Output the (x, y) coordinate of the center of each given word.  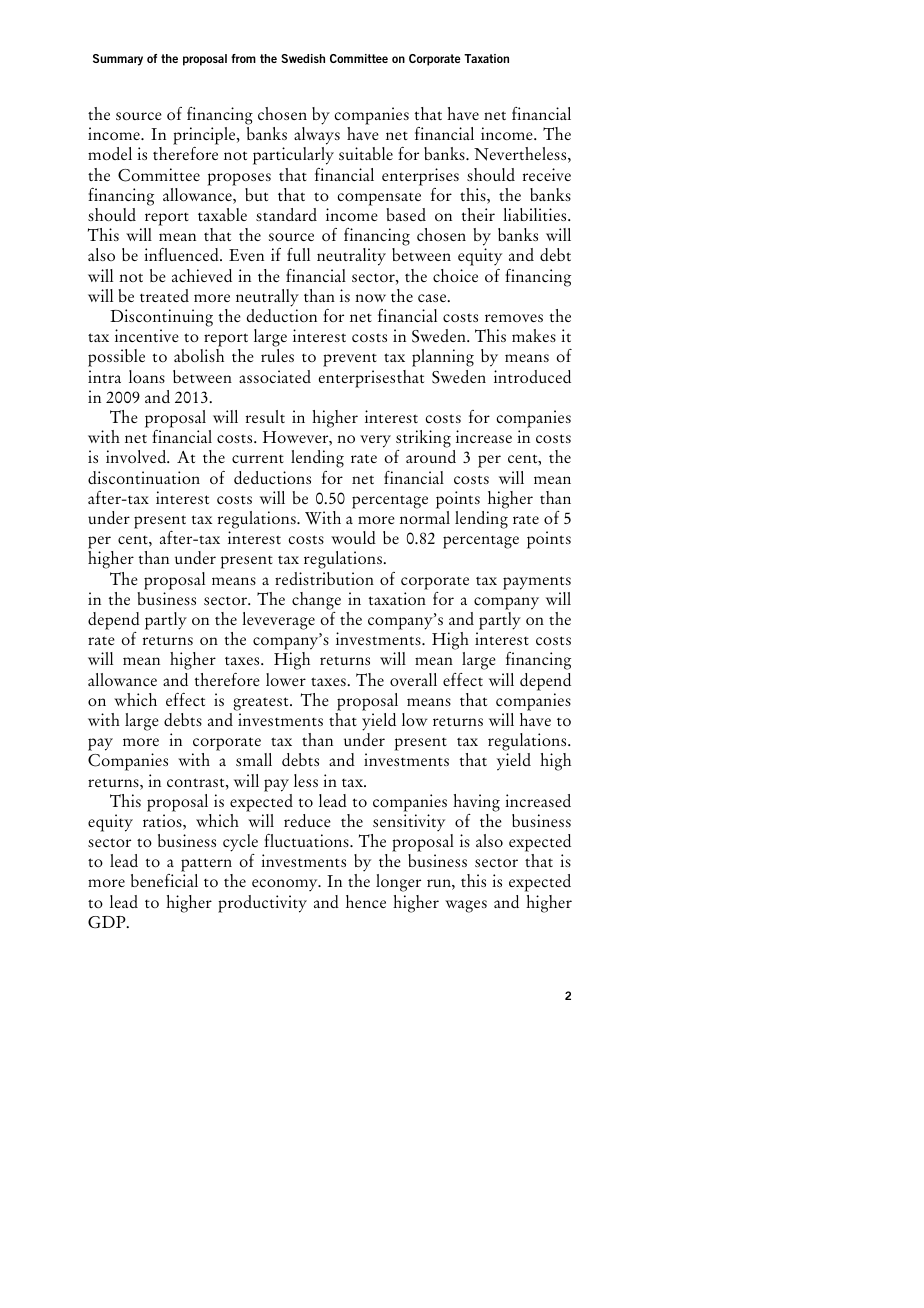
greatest (262, 704)
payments (537, 583)
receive (547, 174)
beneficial (164, 880)
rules (277, 355)
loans (147, 376)
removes (514, 318)
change (316, 601)
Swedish (303, 58)
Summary (118, 60)
